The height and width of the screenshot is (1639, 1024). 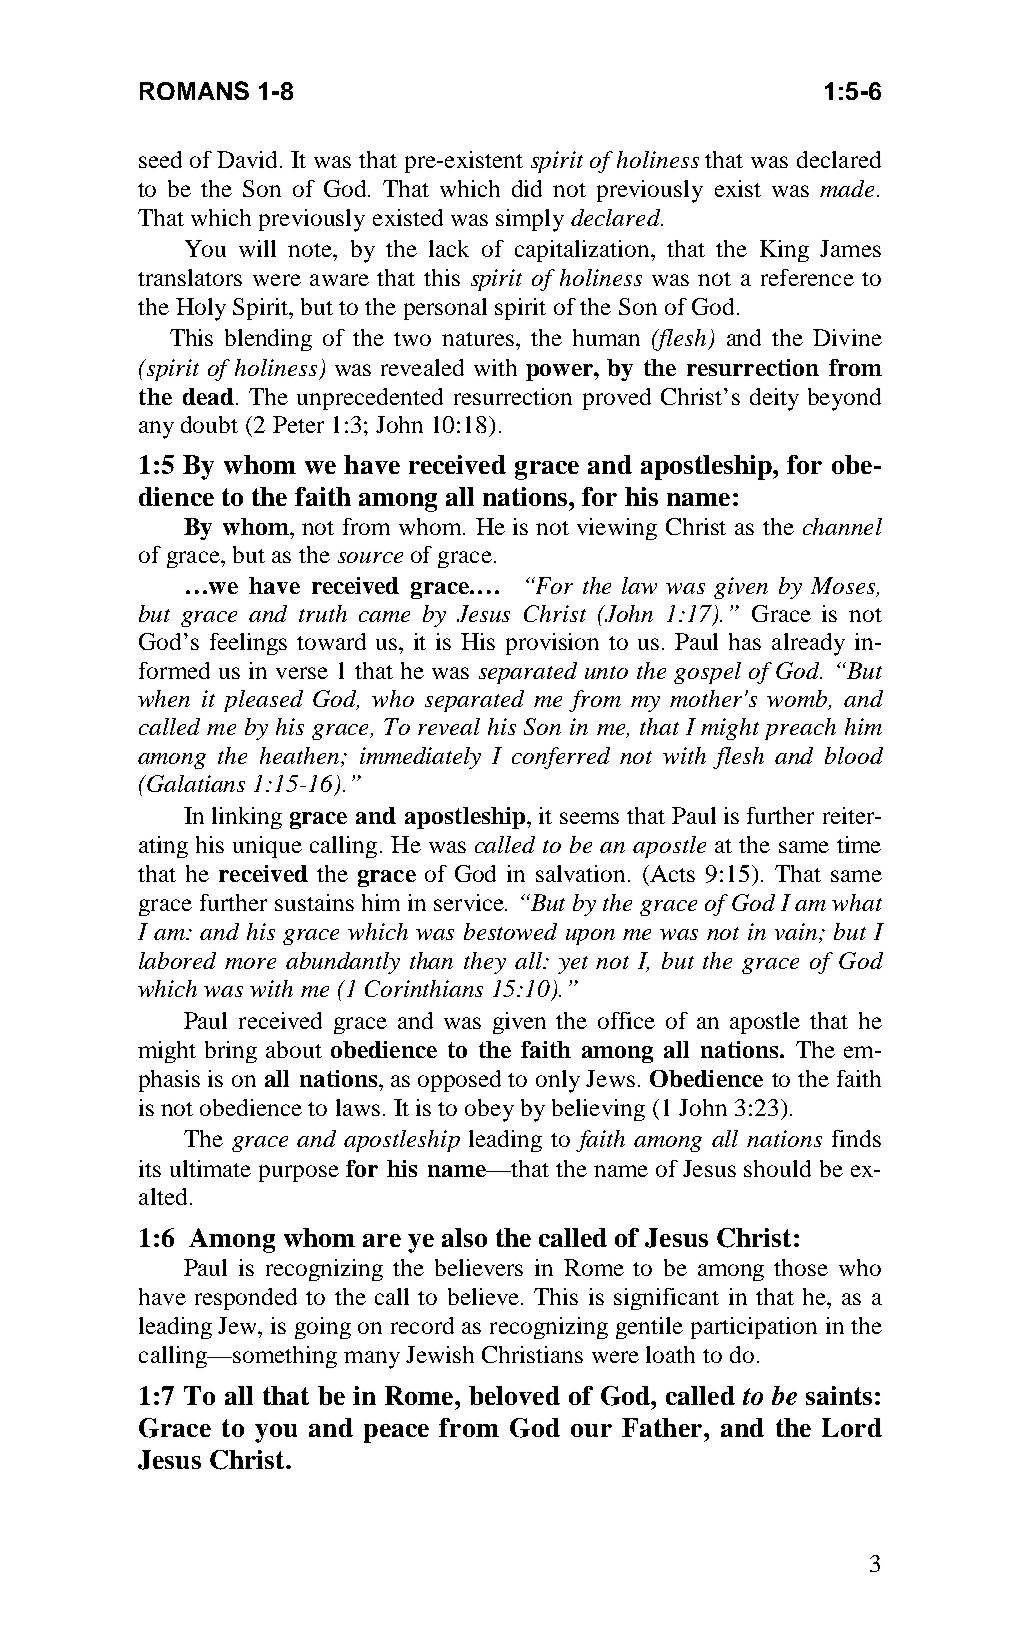 I want to click on did, so click(x=527, y=188).
